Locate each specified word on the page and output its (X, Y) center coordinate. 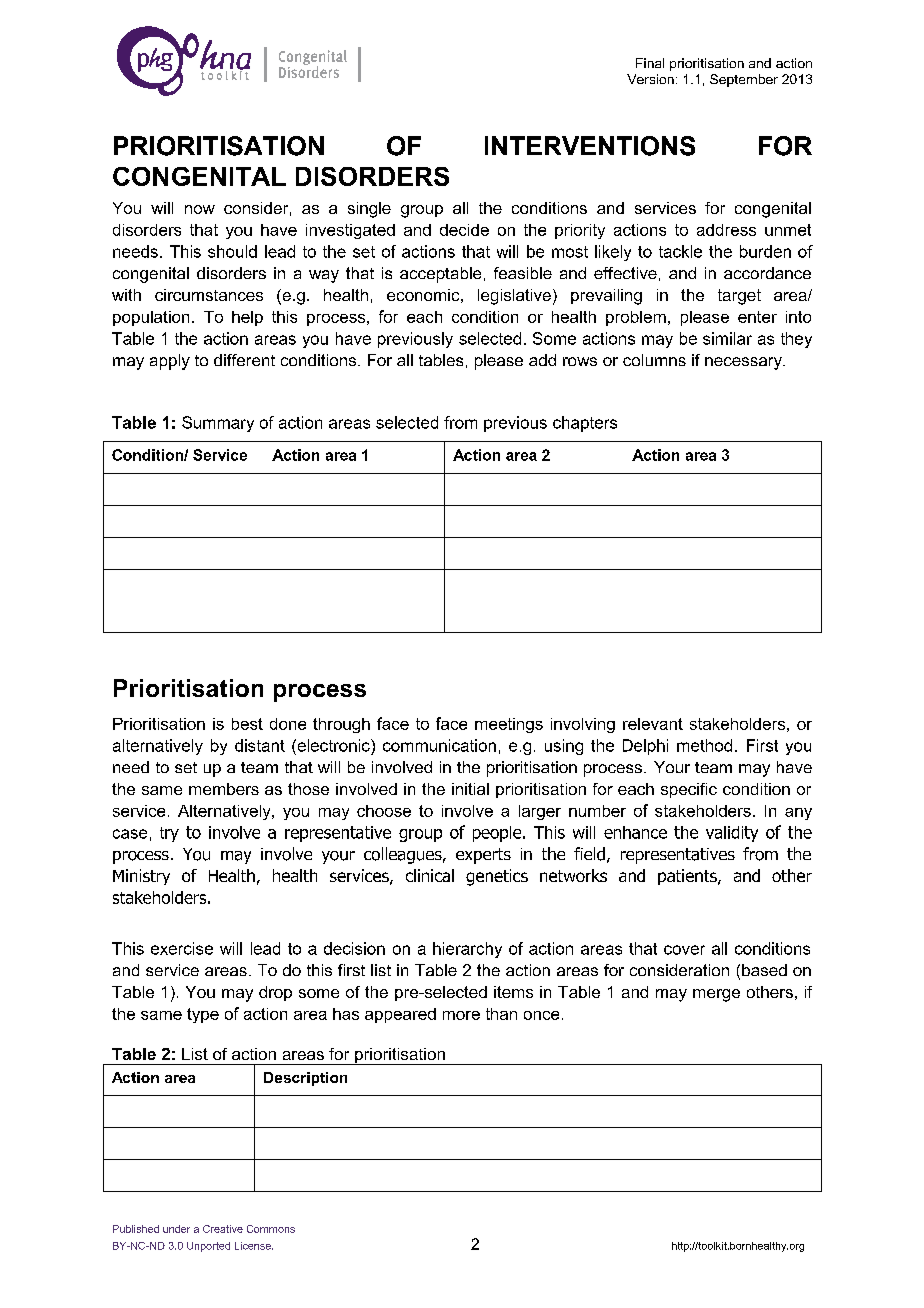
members (224, 789)
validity (732, 834)
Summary (218, 424)
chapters (585, 424)
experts (483, 856)
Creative (223, 1229)
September (744, 80)
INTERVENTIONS (590, 146)
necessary (744, 363)
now (200, 209)
